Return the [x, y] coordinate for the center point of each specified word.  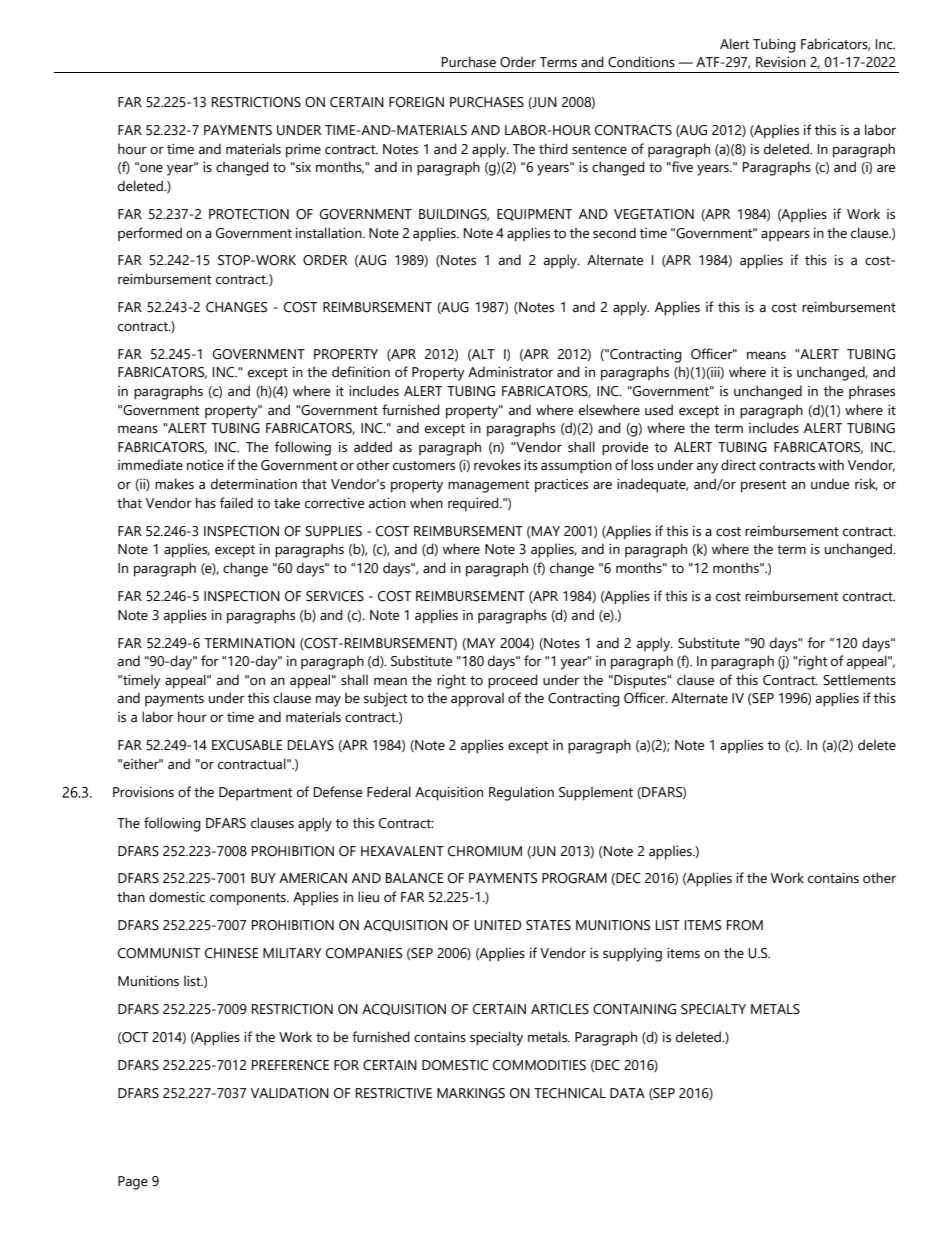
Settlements [859, 680]
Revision [781, 62]
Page [133, 1183]
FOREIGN [416, 102]
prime [303, 151]
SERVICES [335, 596]
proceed [513, 681]
